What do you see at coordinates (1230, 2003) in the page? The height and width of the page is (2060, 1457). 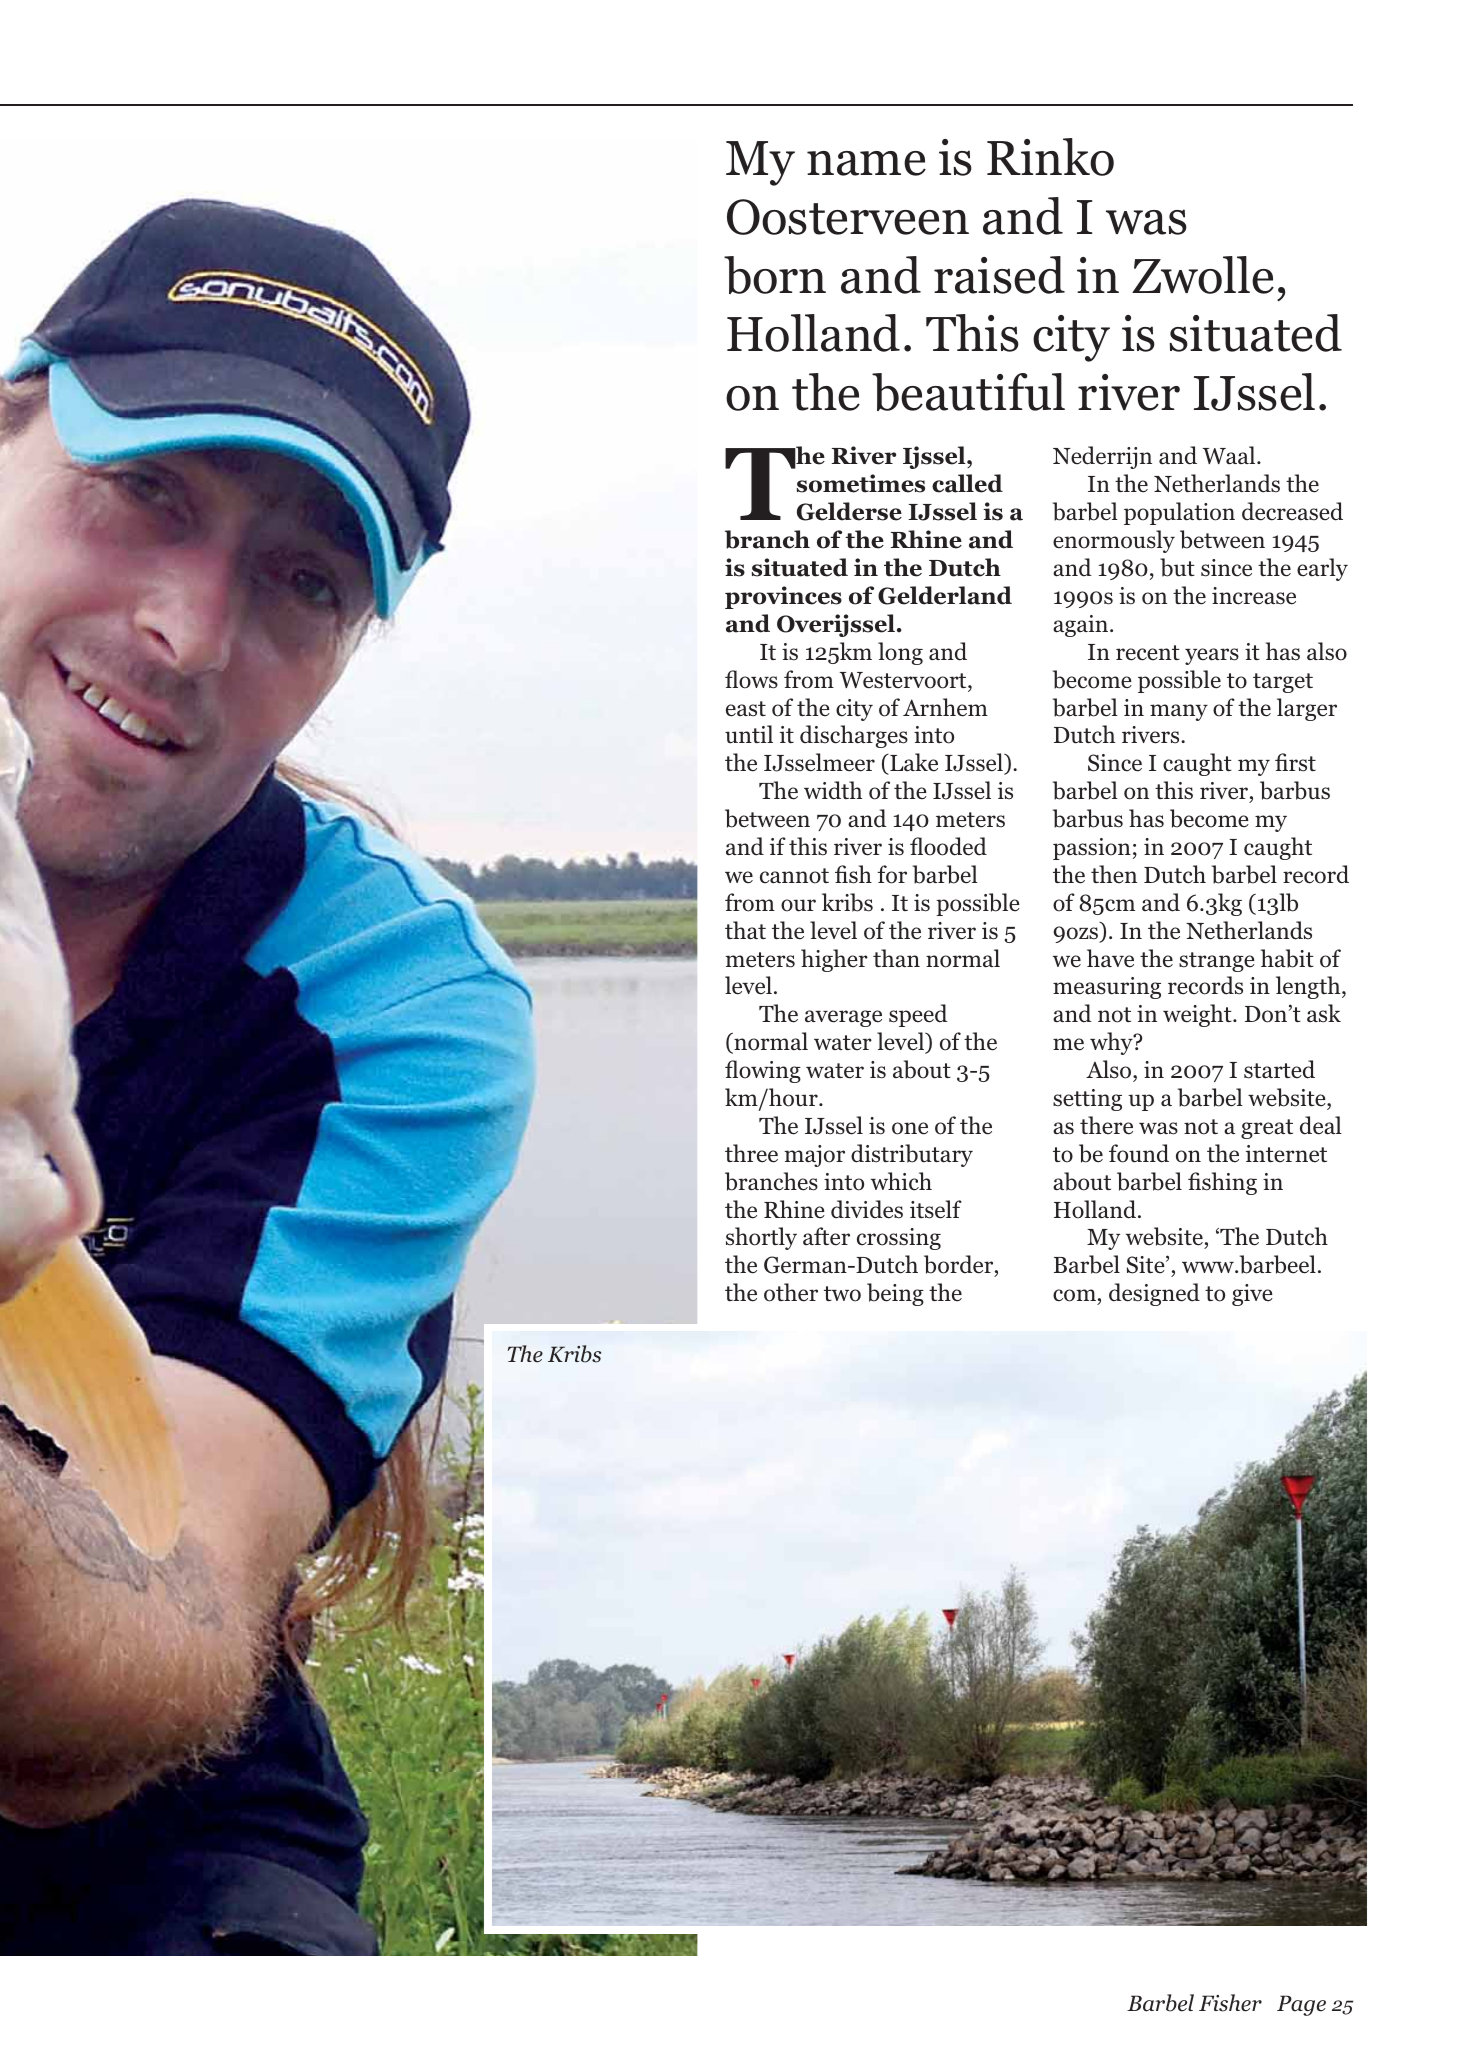 I see `Fisher` at bounding box center [1230, 2003].
